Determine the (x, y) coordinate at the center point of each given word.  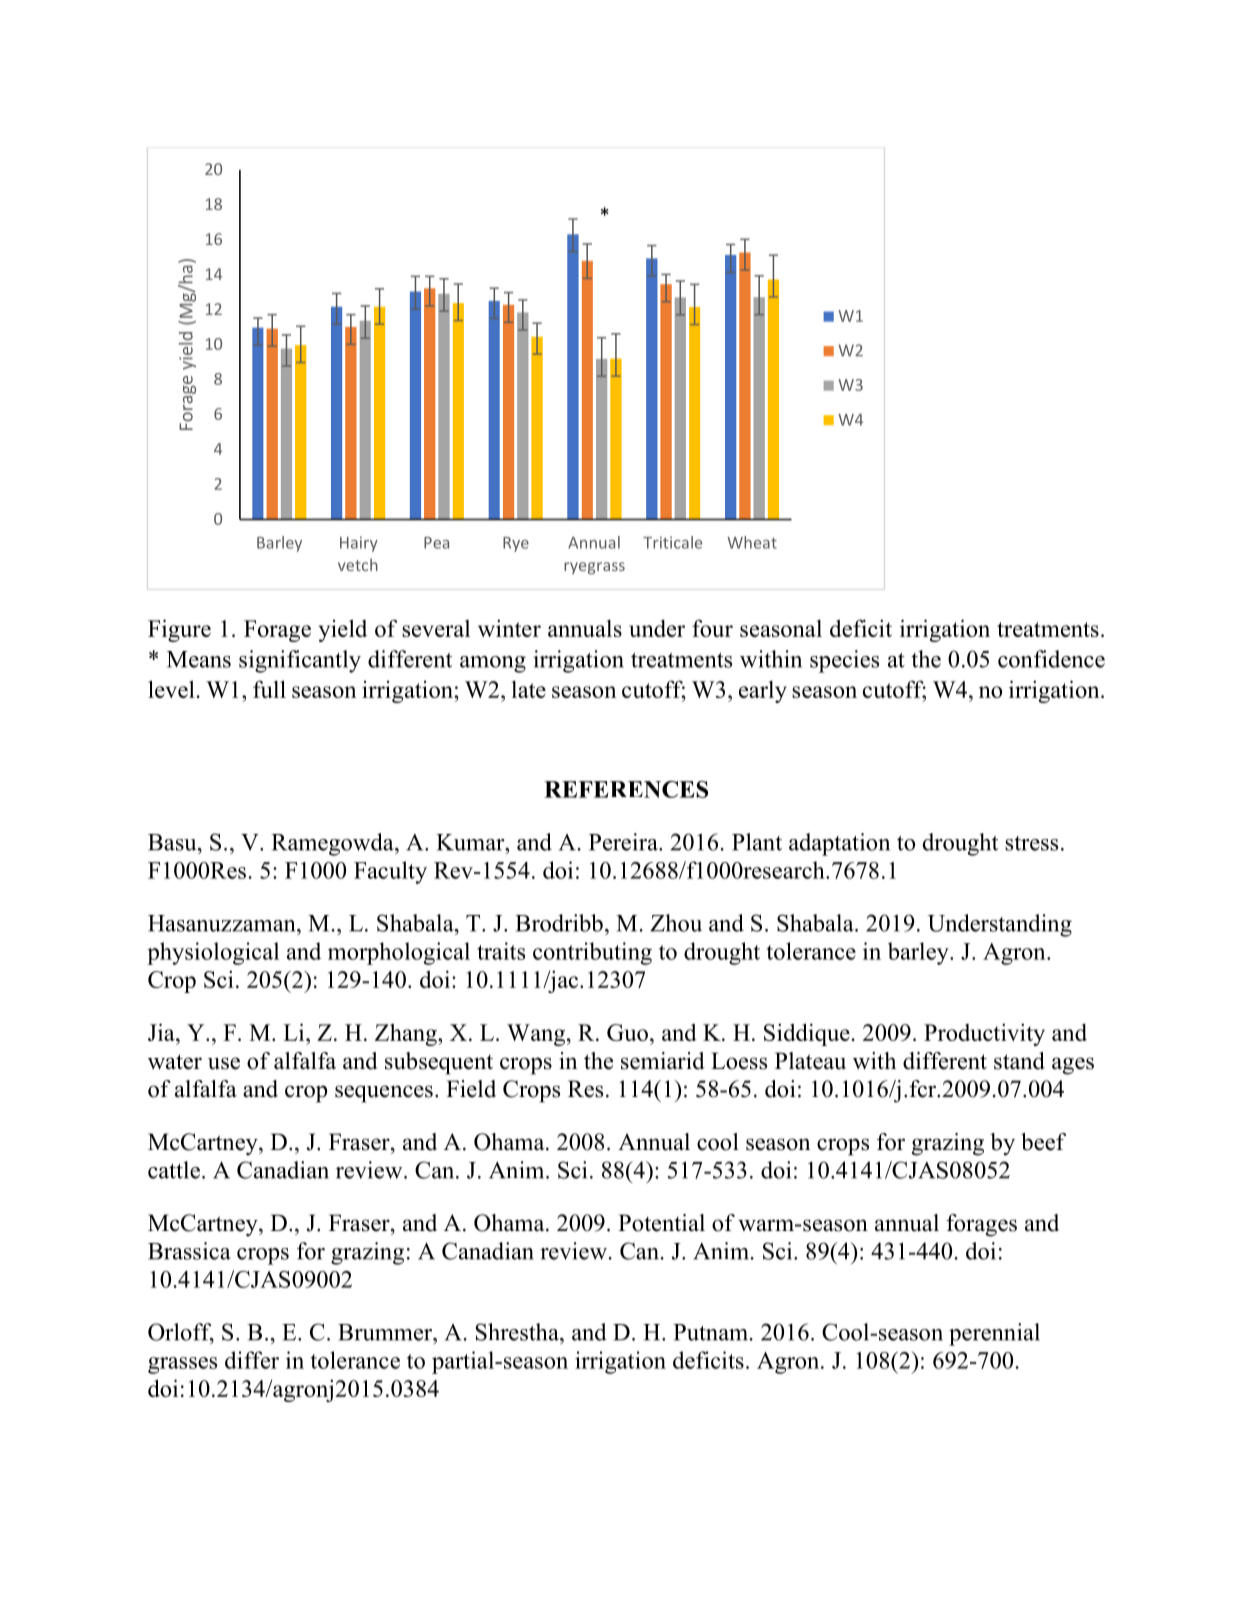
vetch (358, 564)
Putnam (711, 1332)
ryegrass (594, 568)
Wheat (752, 542)
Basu (173, 842)
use (224, 1063)
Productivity (984, 1034)
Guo (627, 1032)
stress (1031, 843)
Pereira (624, 842)
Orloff (181, 1333)
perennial (994, 1334)
